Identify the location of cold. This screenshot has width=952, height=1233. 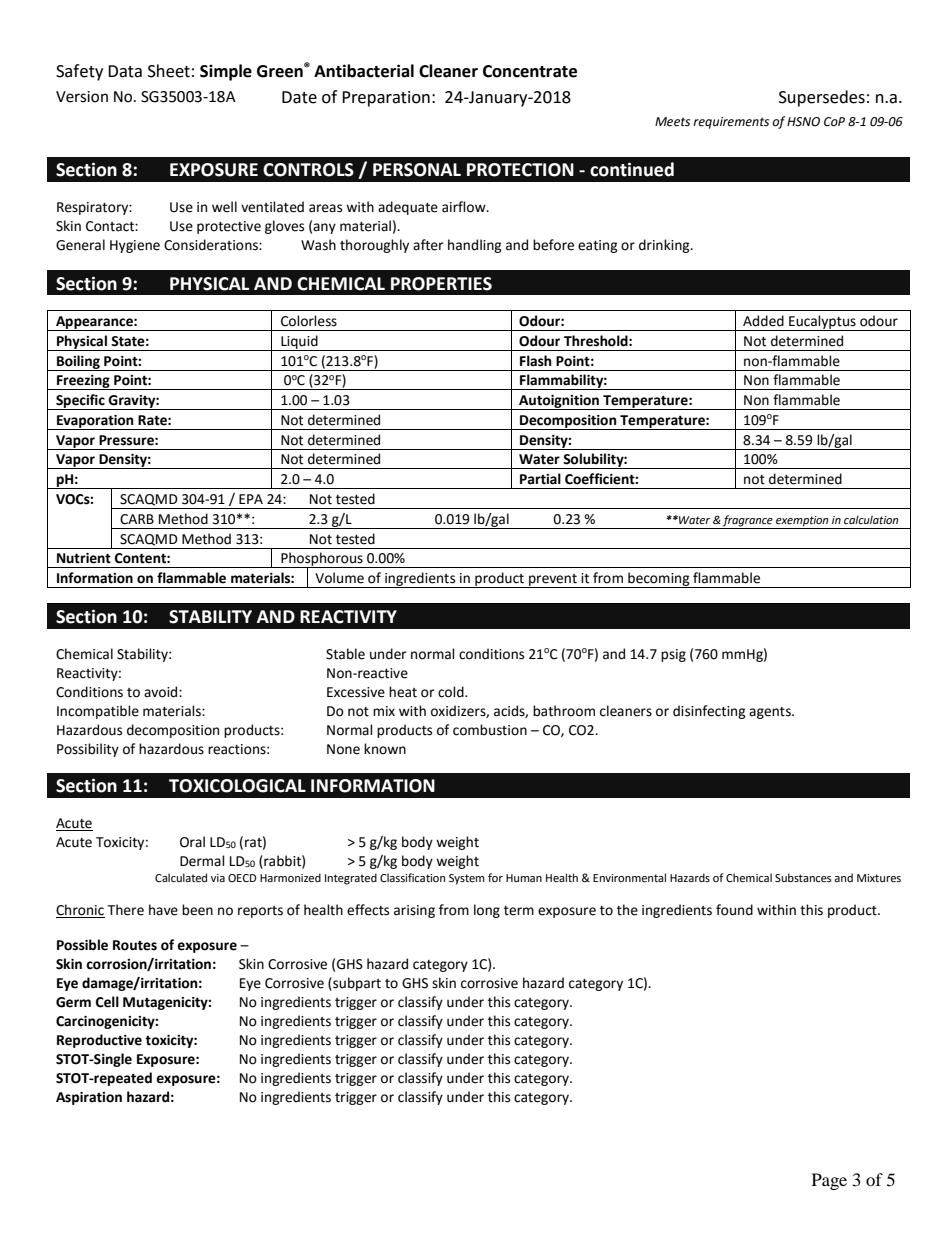
(452, 692).
